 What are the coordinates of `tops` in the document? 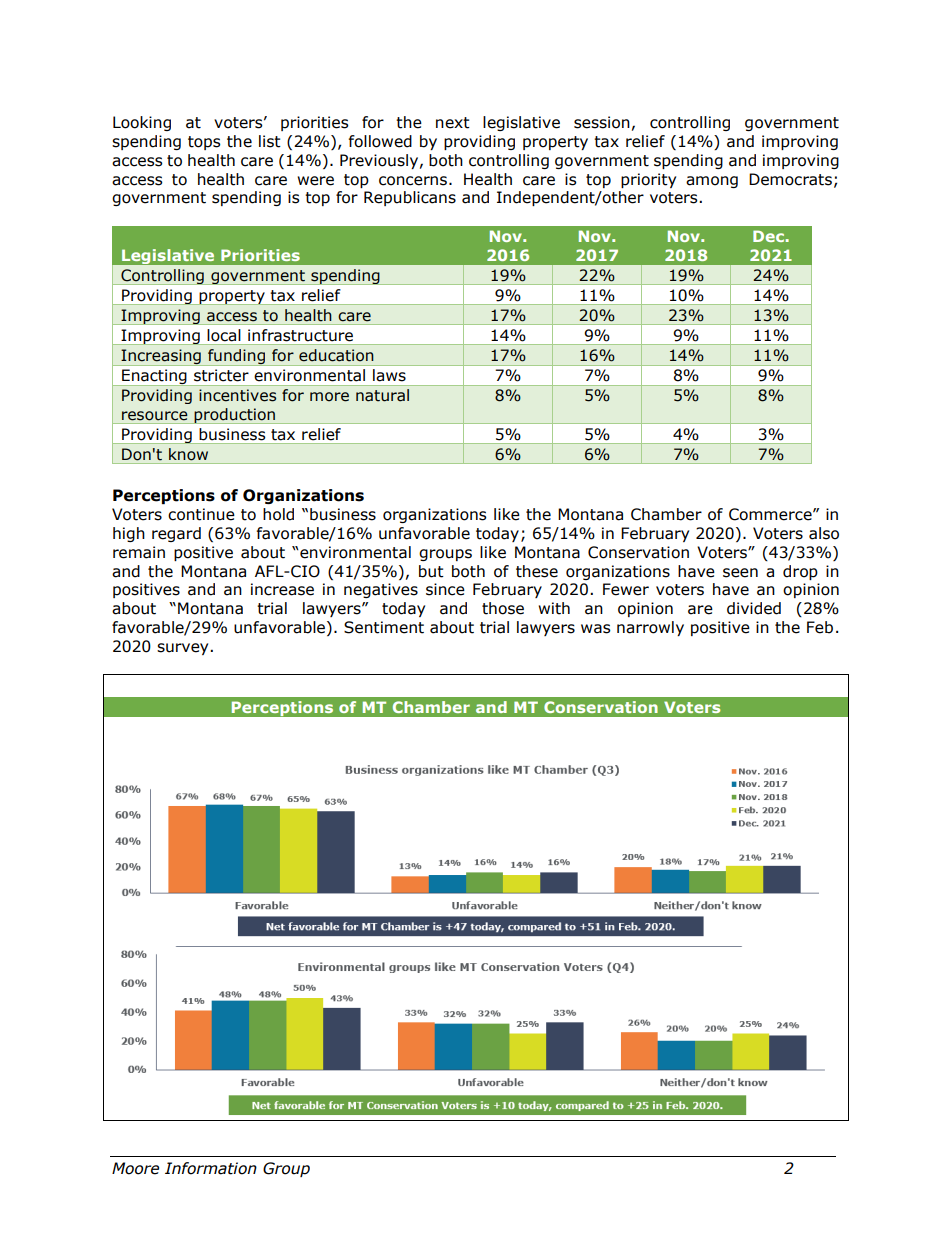 It's located at (204, 143).
